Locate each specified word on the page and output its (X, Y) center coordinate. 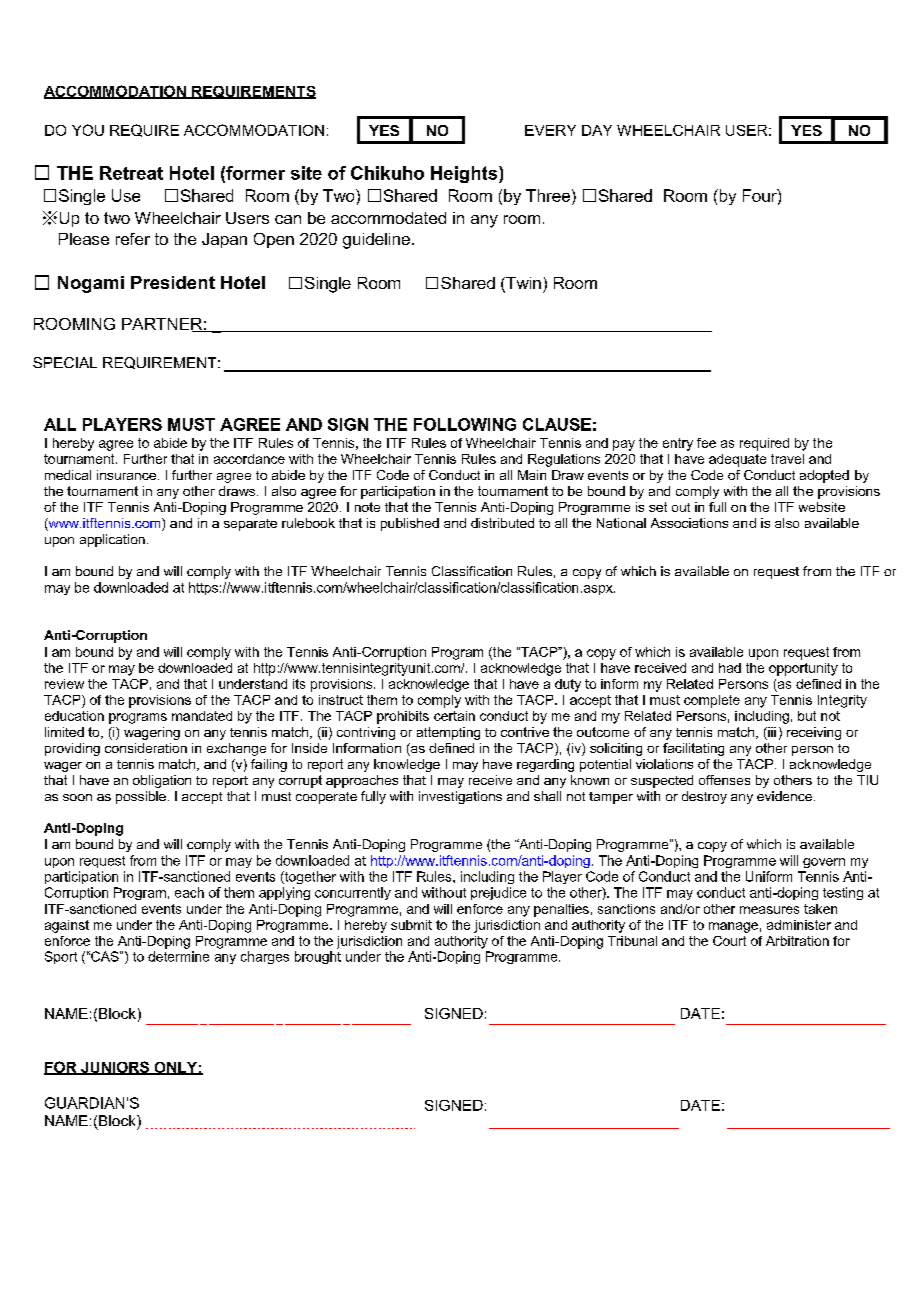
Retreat (131, 173)
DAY (597, 130)
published (410, 524)
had (730, 668)
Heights (465, 174)
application (112, 540)
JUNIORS (115, 1068)
